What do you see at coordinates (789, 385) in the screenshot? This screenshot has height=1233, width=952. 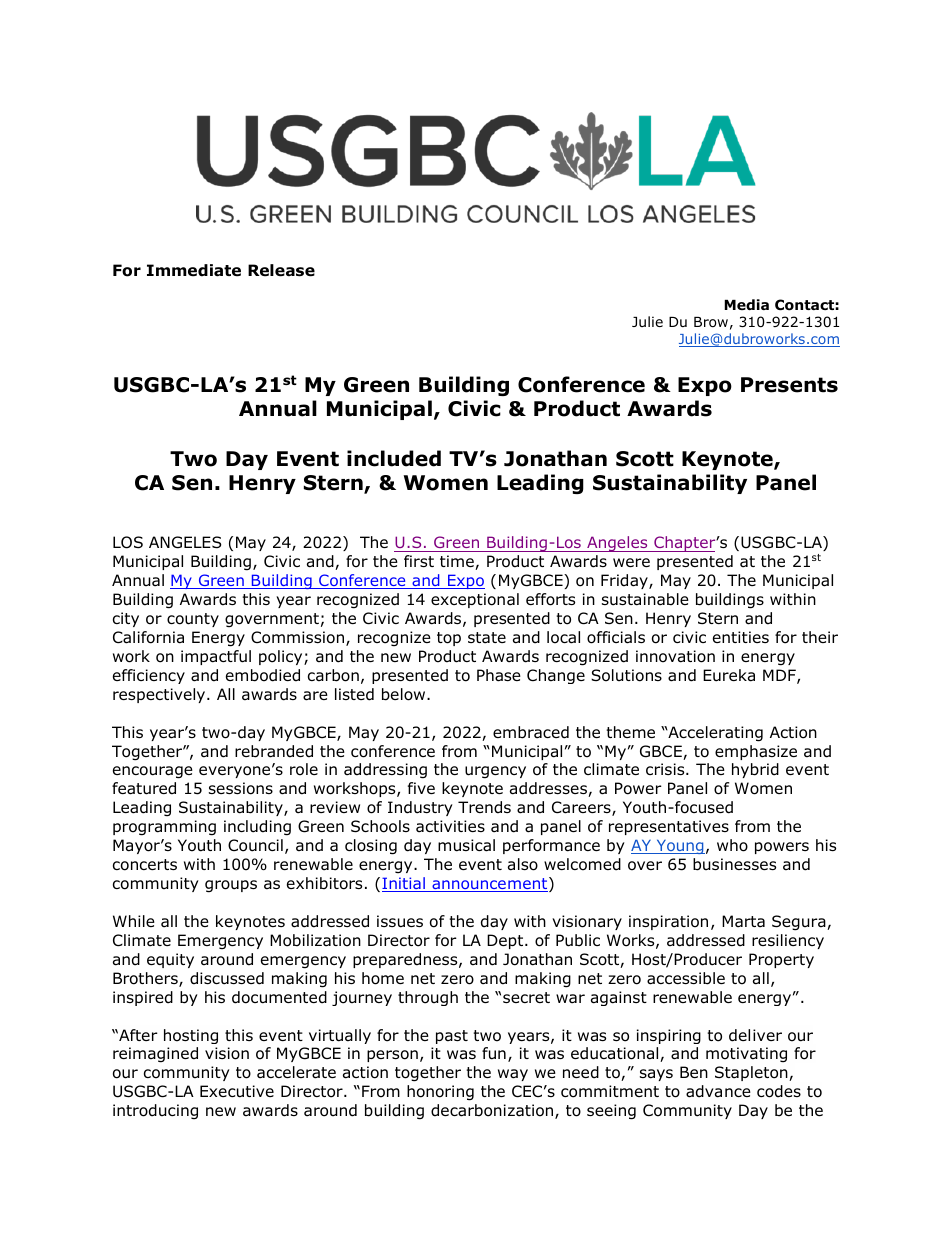 I see `Presents` at bounding box center [789, 385].
